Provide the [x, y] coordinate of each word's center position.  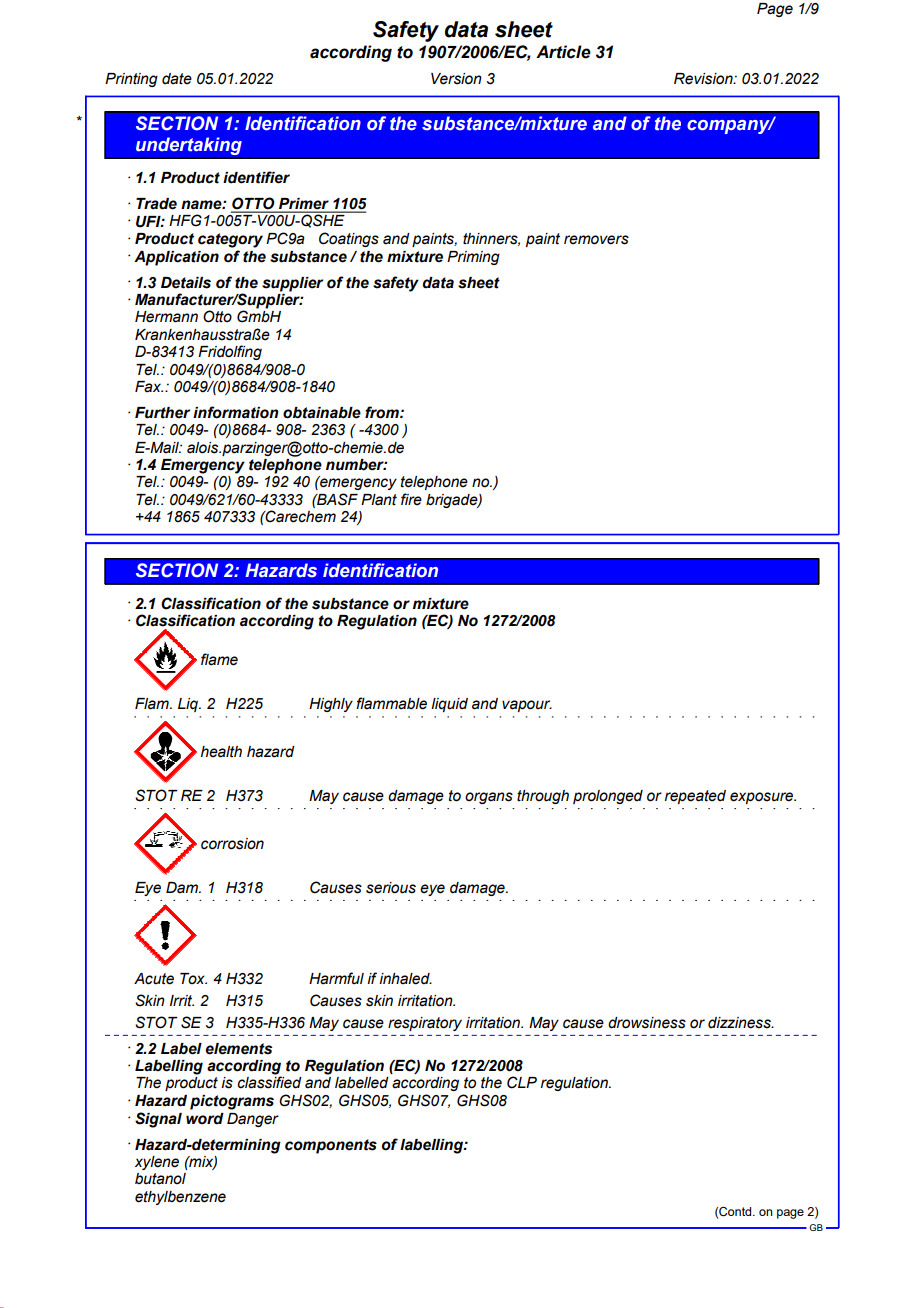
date [177, 79]
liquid [449, 705]
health [221, 752]
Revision [704, 79]
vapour [527, 706]
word [205, 1119]
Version [456, 79]
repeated [695, 797]
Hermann [166, 317]
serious [391, 888]
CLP [522, 1082]
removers [596, 240]
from [383, 412]
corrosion [232, 844]
